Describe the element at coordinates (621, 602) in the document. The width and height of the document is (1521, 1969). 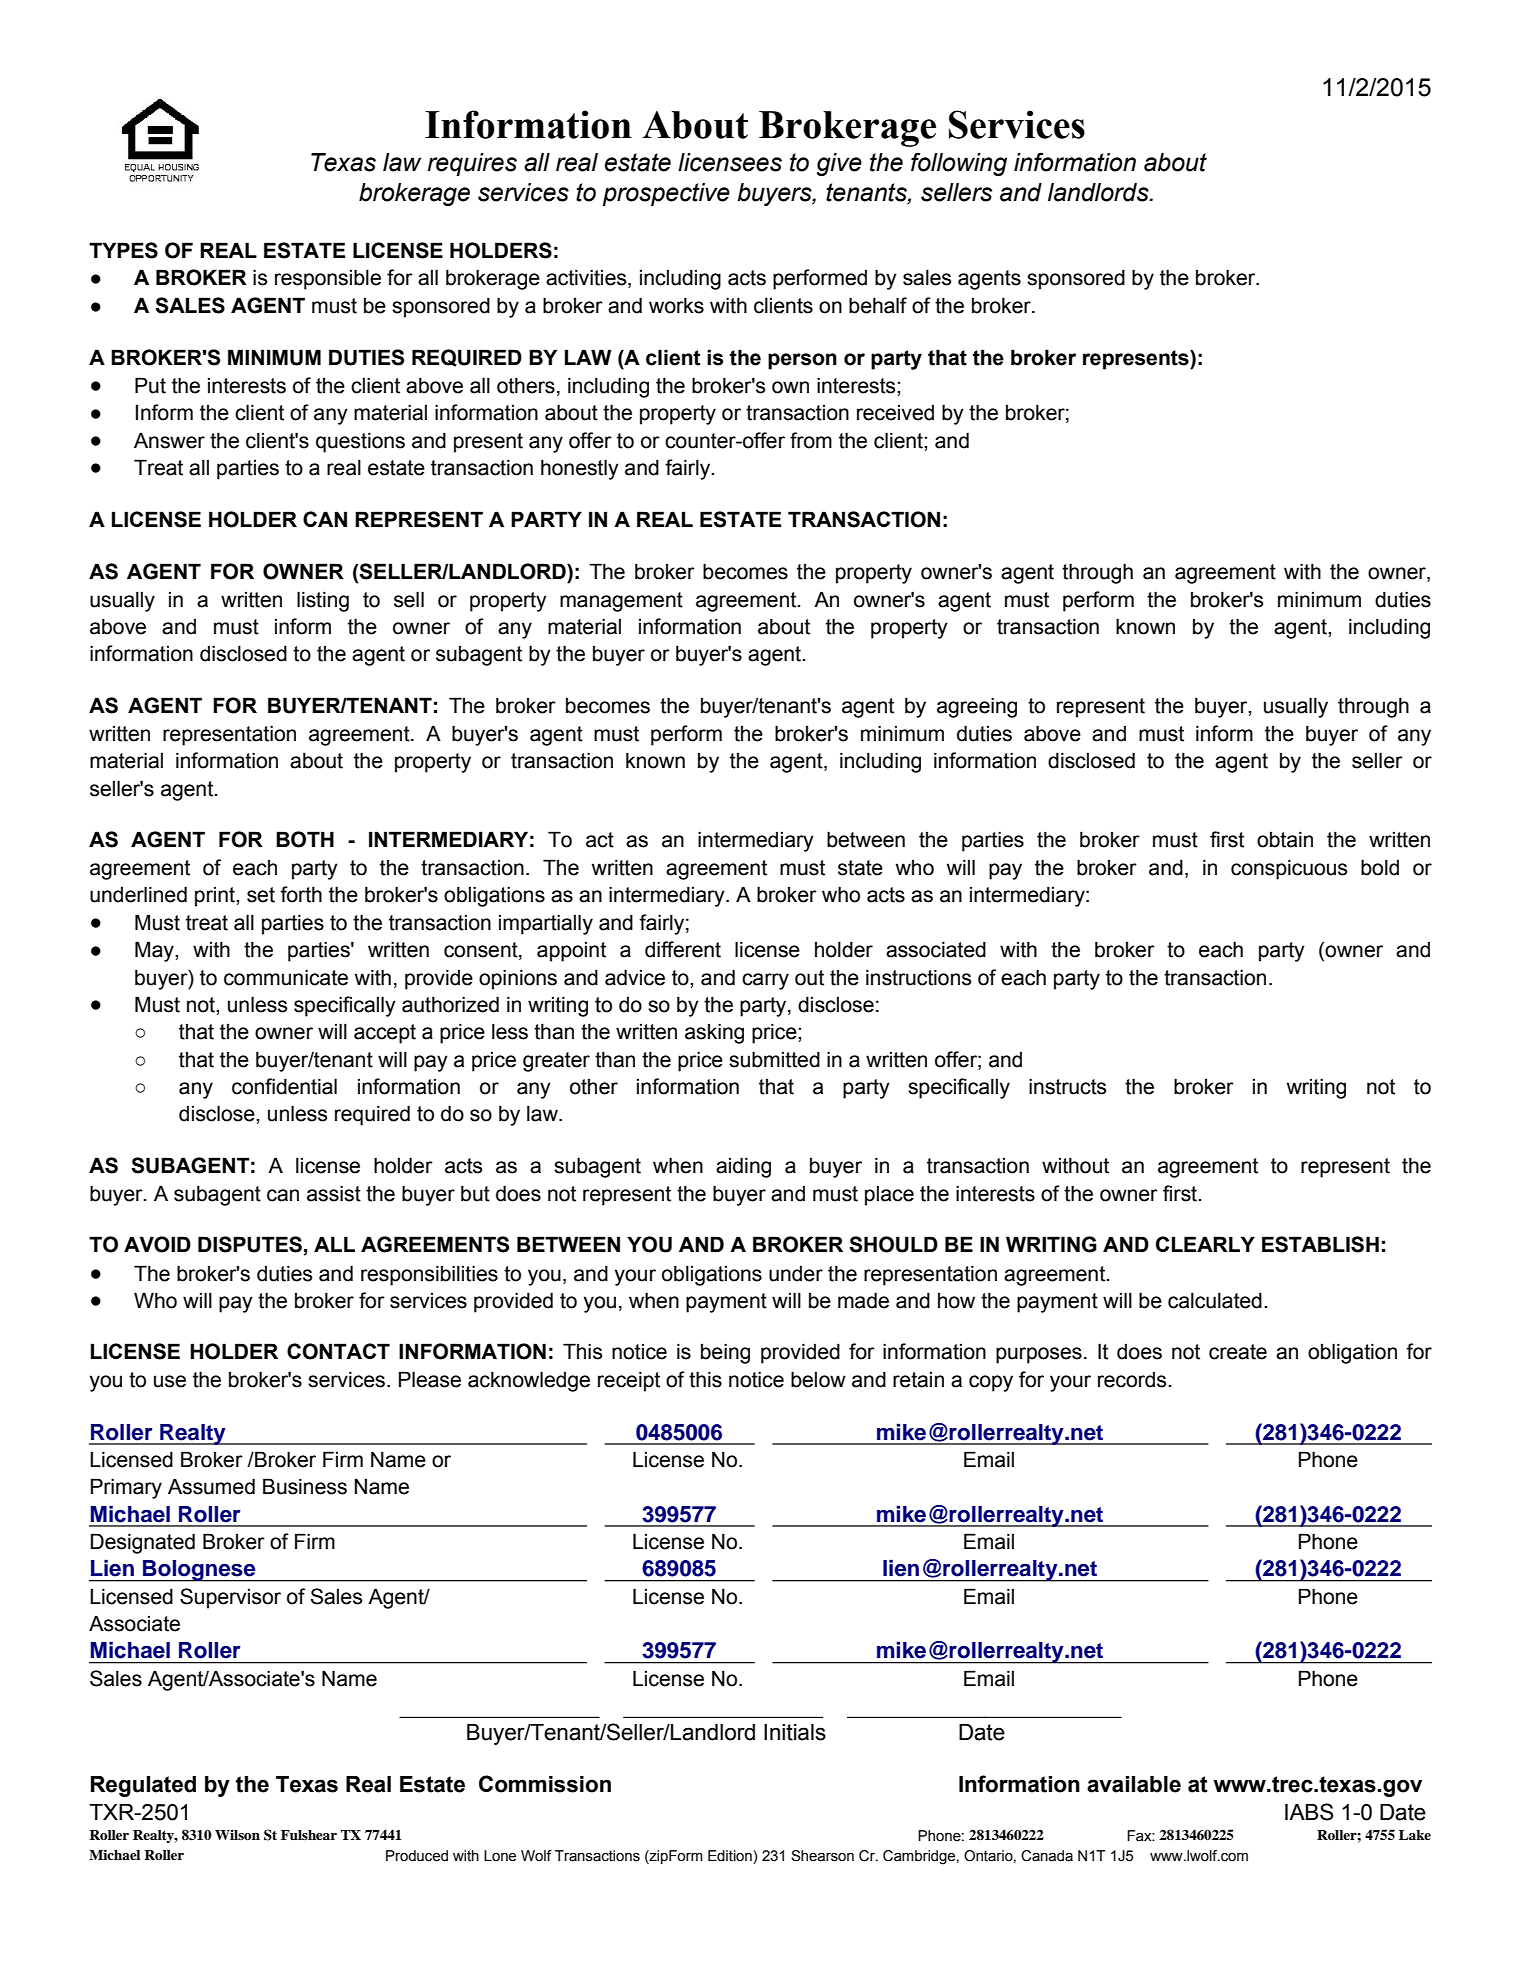
I see `management` at that location.
